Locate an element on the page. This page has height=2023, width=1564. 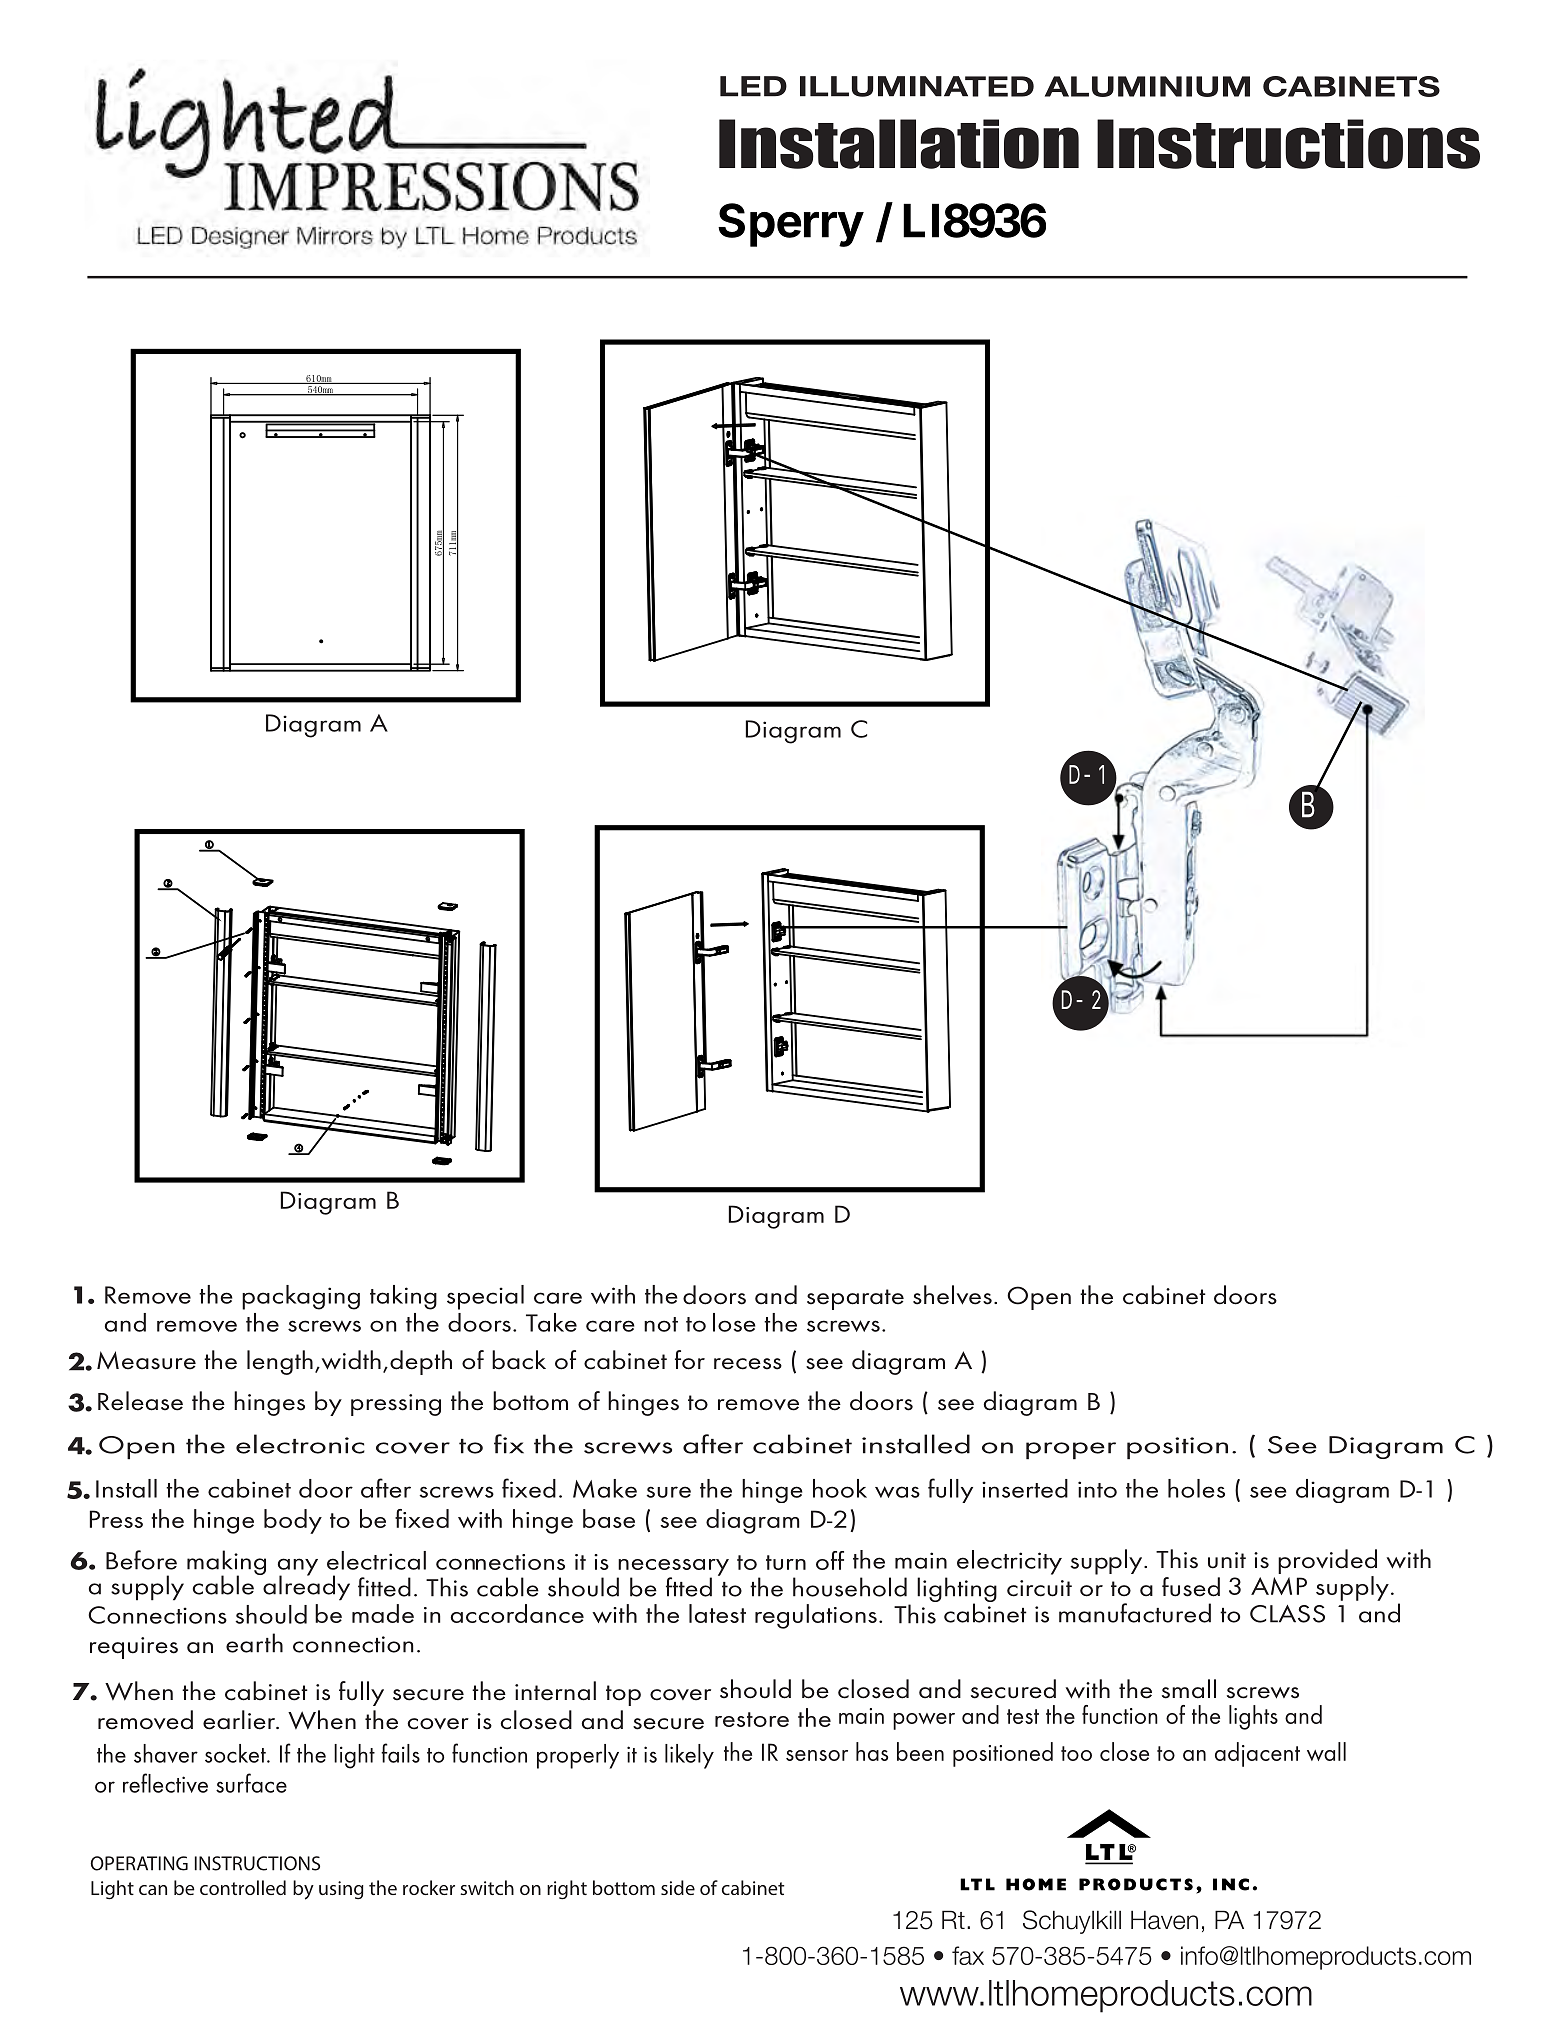
packaging is located at coordinates (301, 1297).
